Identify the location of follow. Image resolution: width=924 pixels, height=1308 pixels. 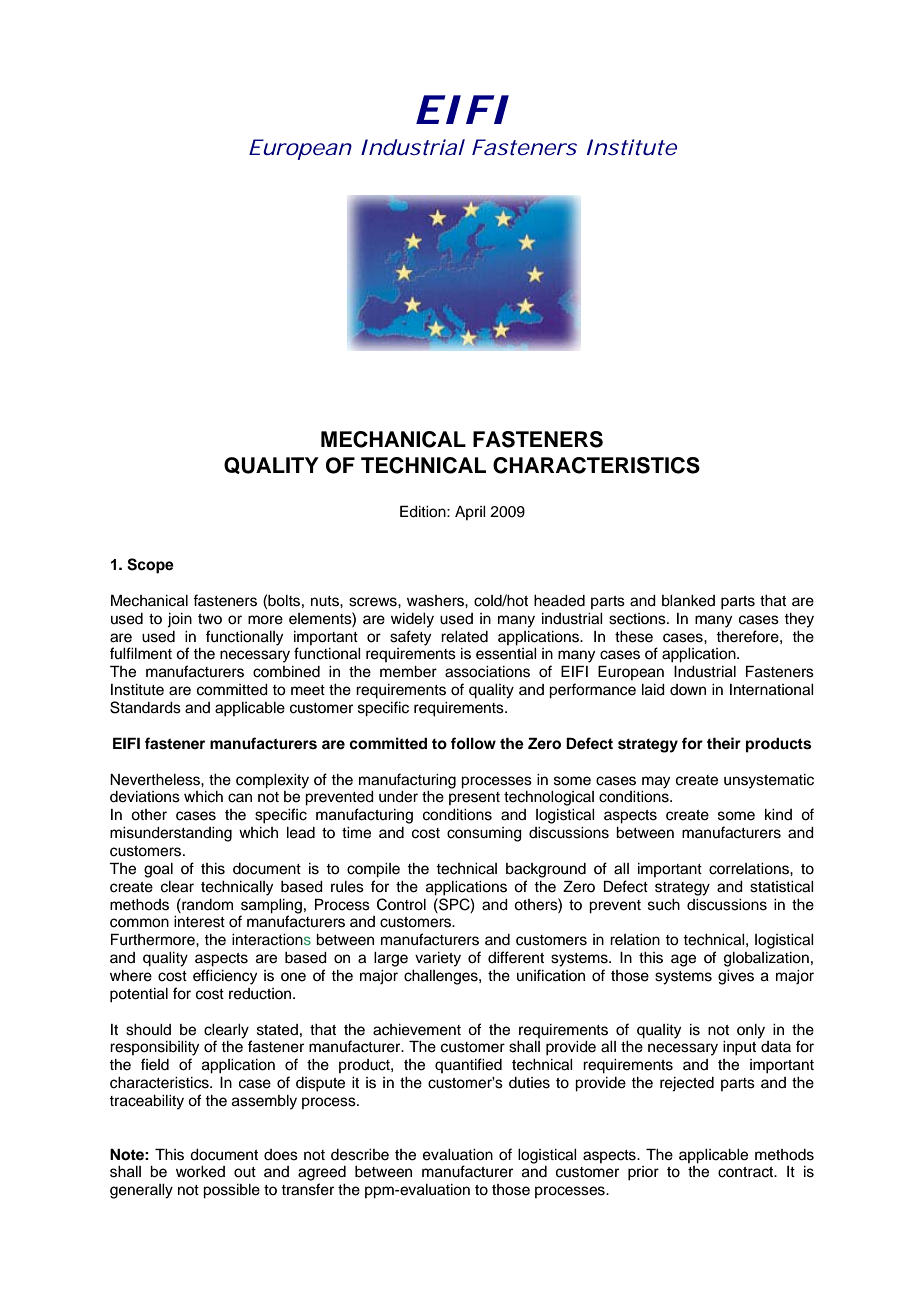
(473, 743).
